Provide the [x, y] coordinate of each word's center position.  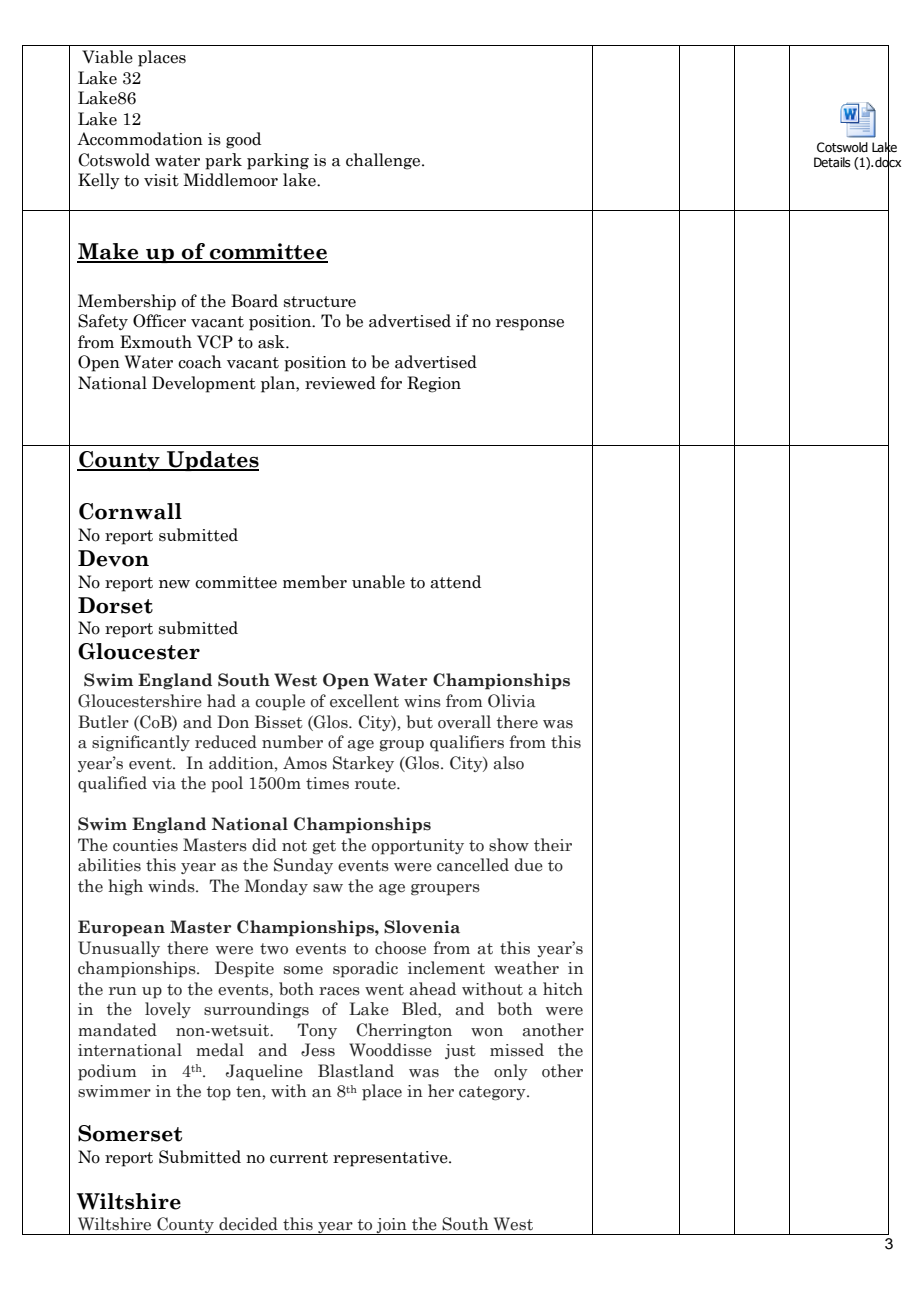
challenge [384, 161]
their [553, 845]
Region [434, 384]
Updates [212, 461]
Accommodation [140, 139]
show [509, 845]
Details [832, 162]
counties [145, 845]
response [530, 325]
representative [391, 1159]
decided [248, 1224]
